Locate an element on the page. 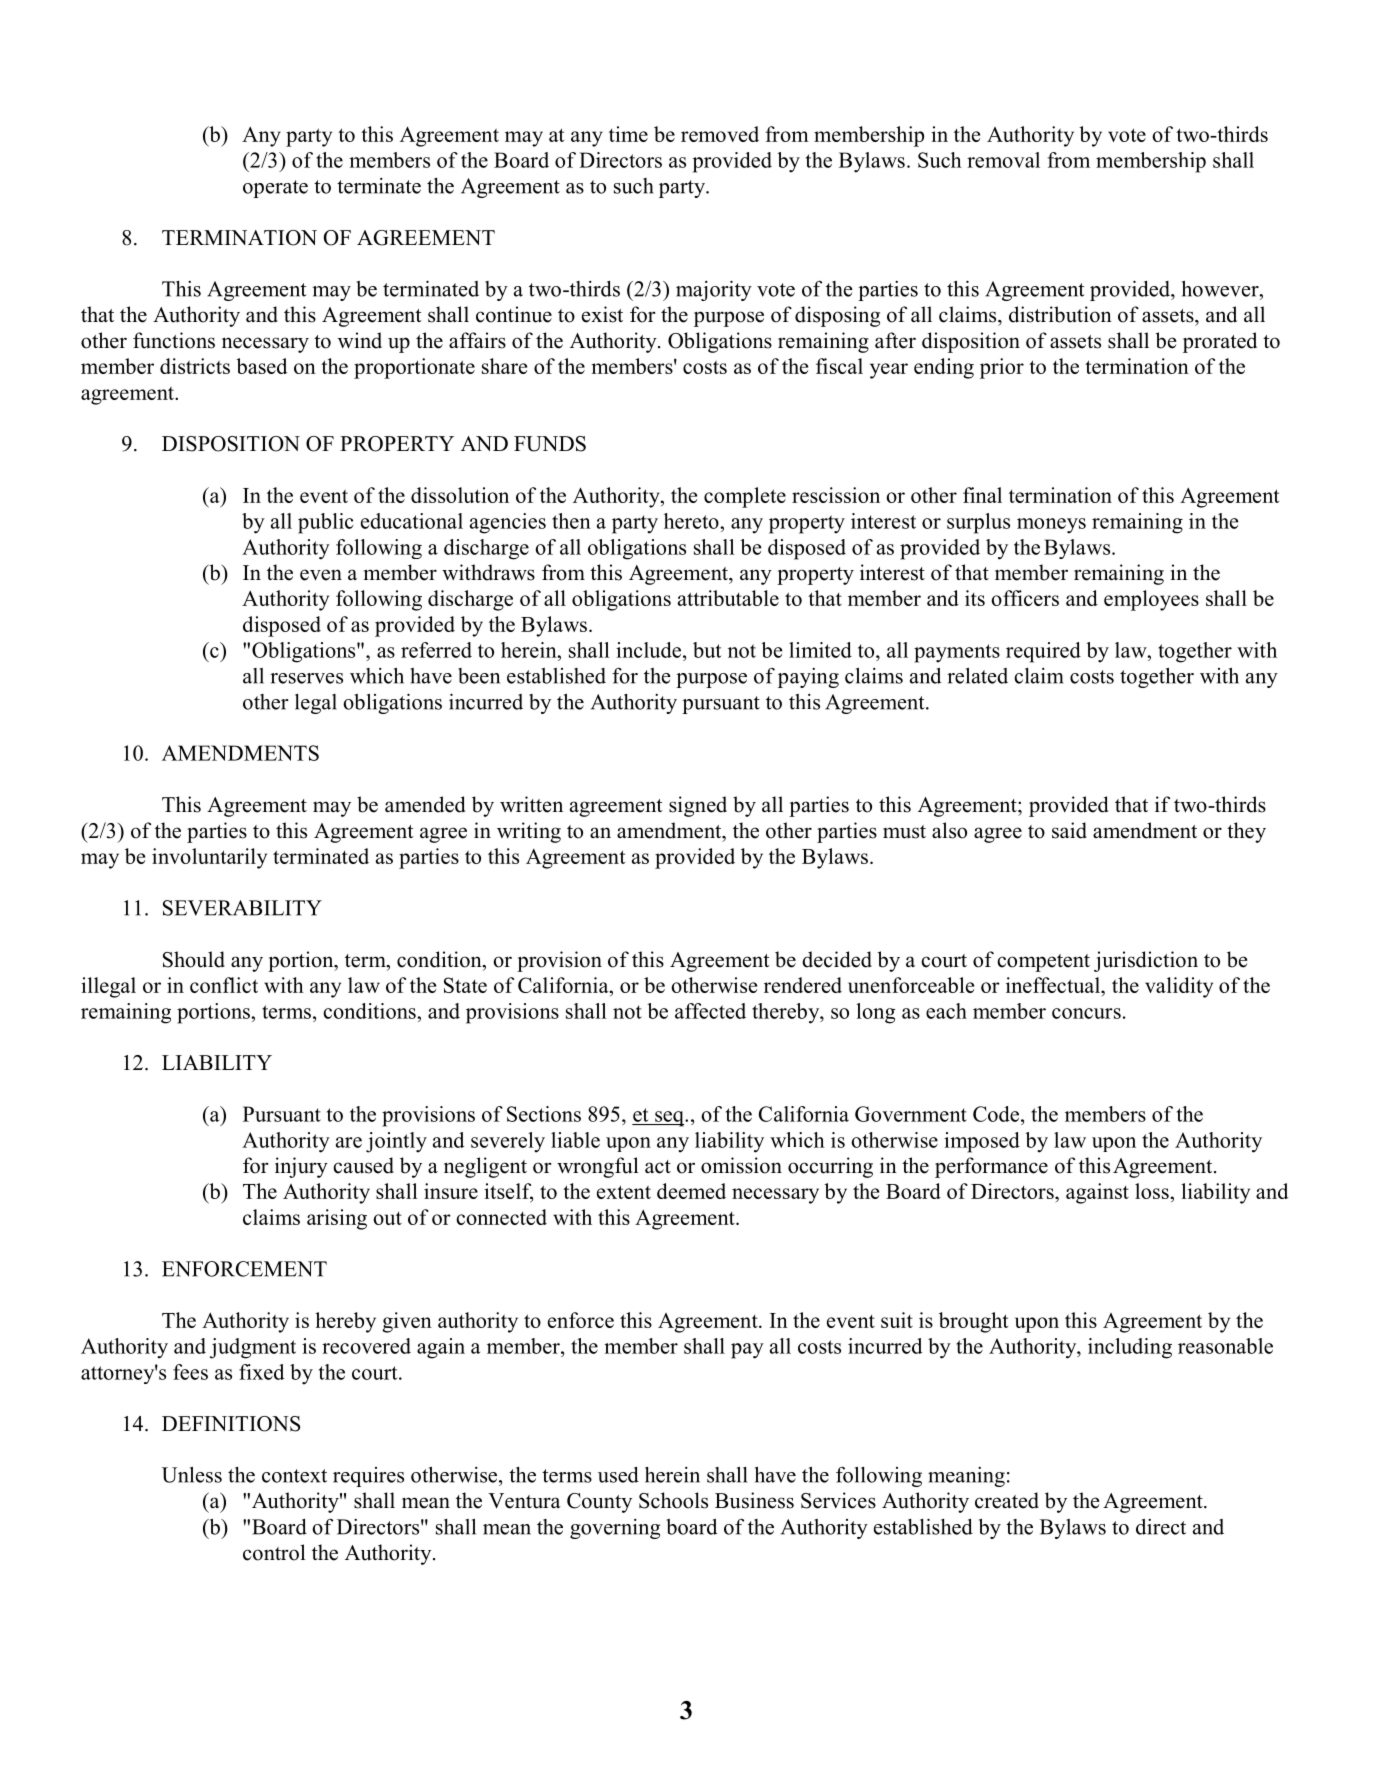 The height and width of the image is (1776, 1373). removal is located at coordinates (1003, 160).
